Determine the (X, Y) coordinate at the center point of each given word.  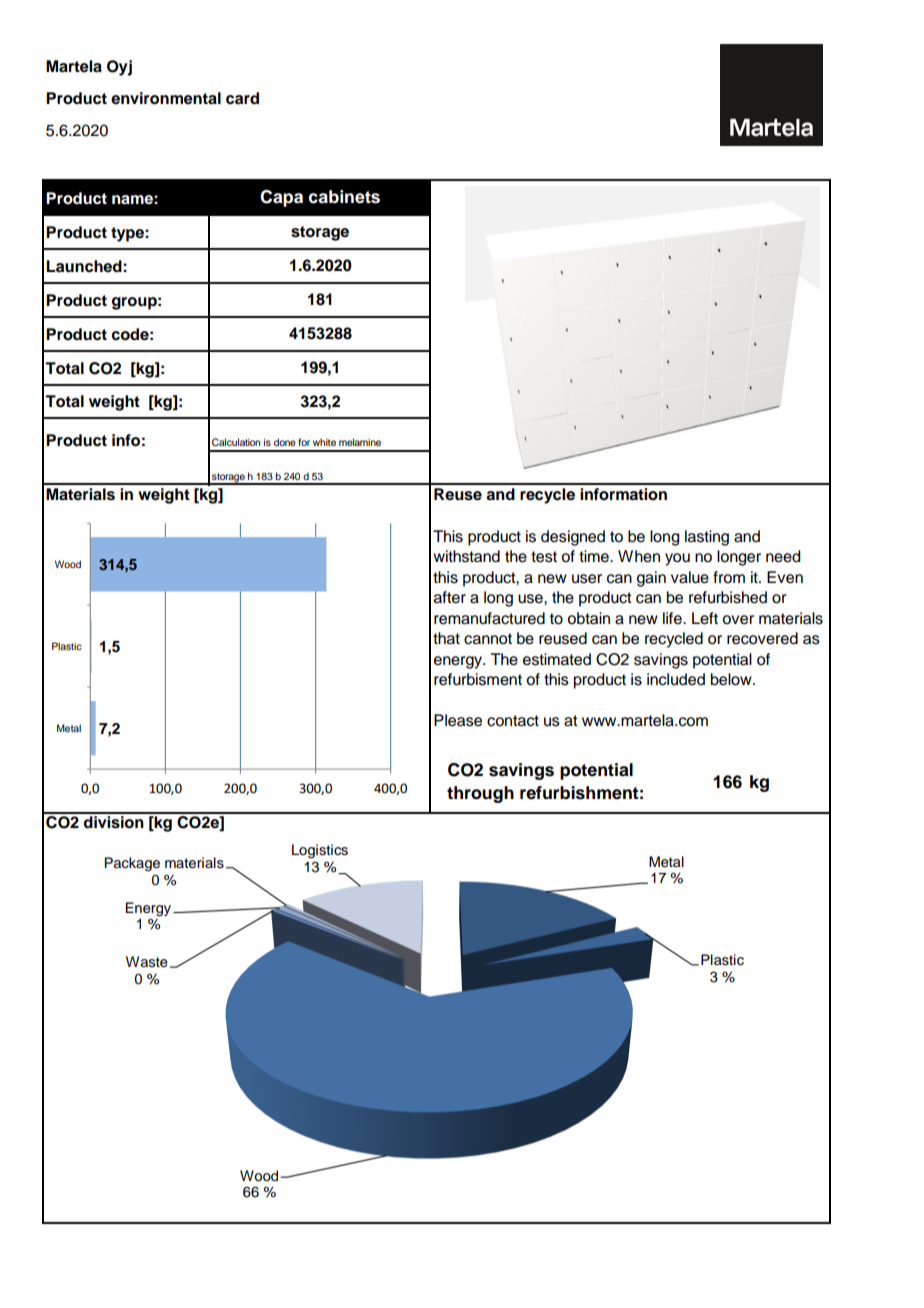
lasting (707, 538)
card (242, 98)
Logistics (320, 851)
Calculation (236, 442)
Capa (281, 198)
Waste (147, 962)
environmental (166, 98)
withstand (466, 556)
